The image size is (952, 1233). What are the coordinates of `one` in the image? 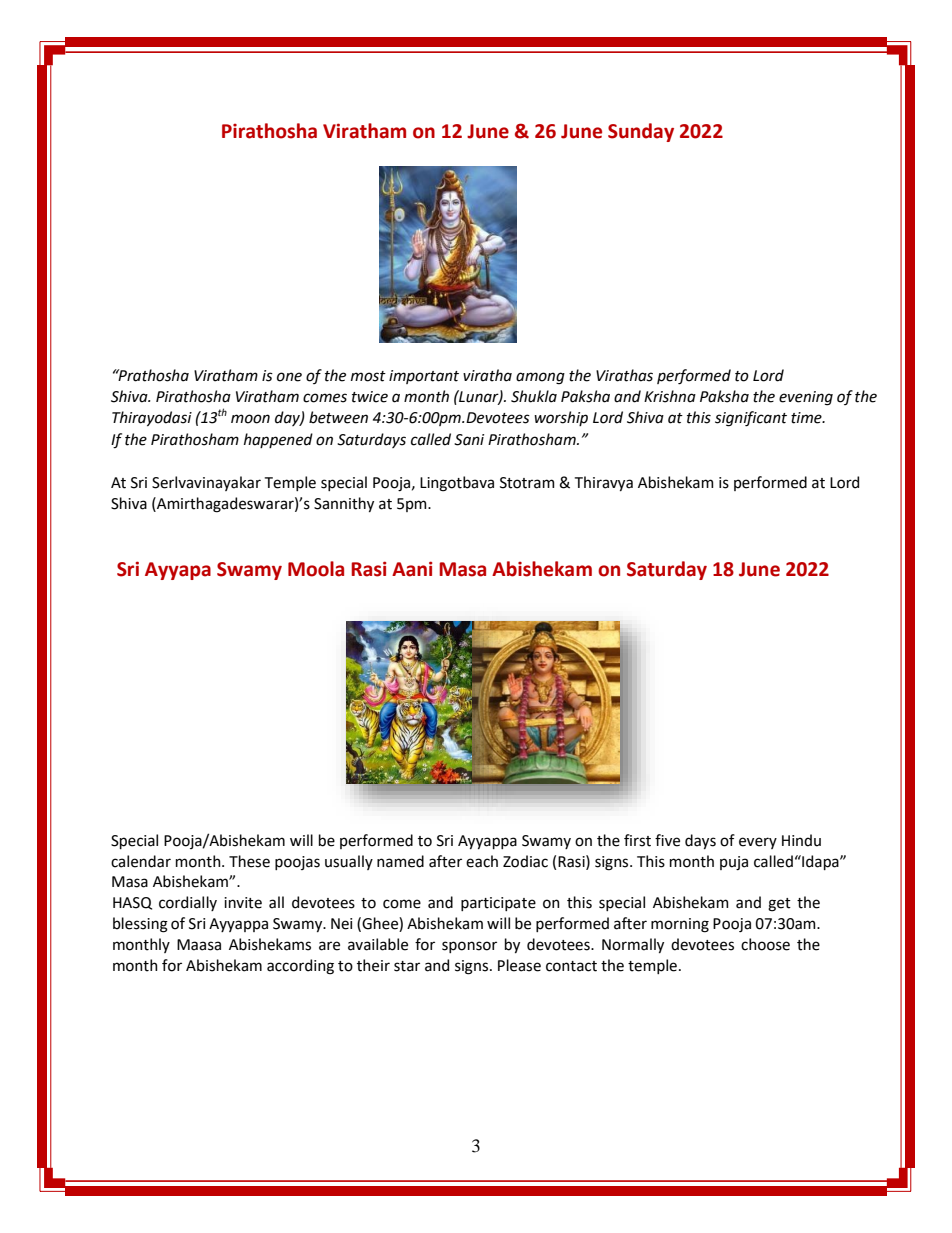 It's located at (289, 377).
